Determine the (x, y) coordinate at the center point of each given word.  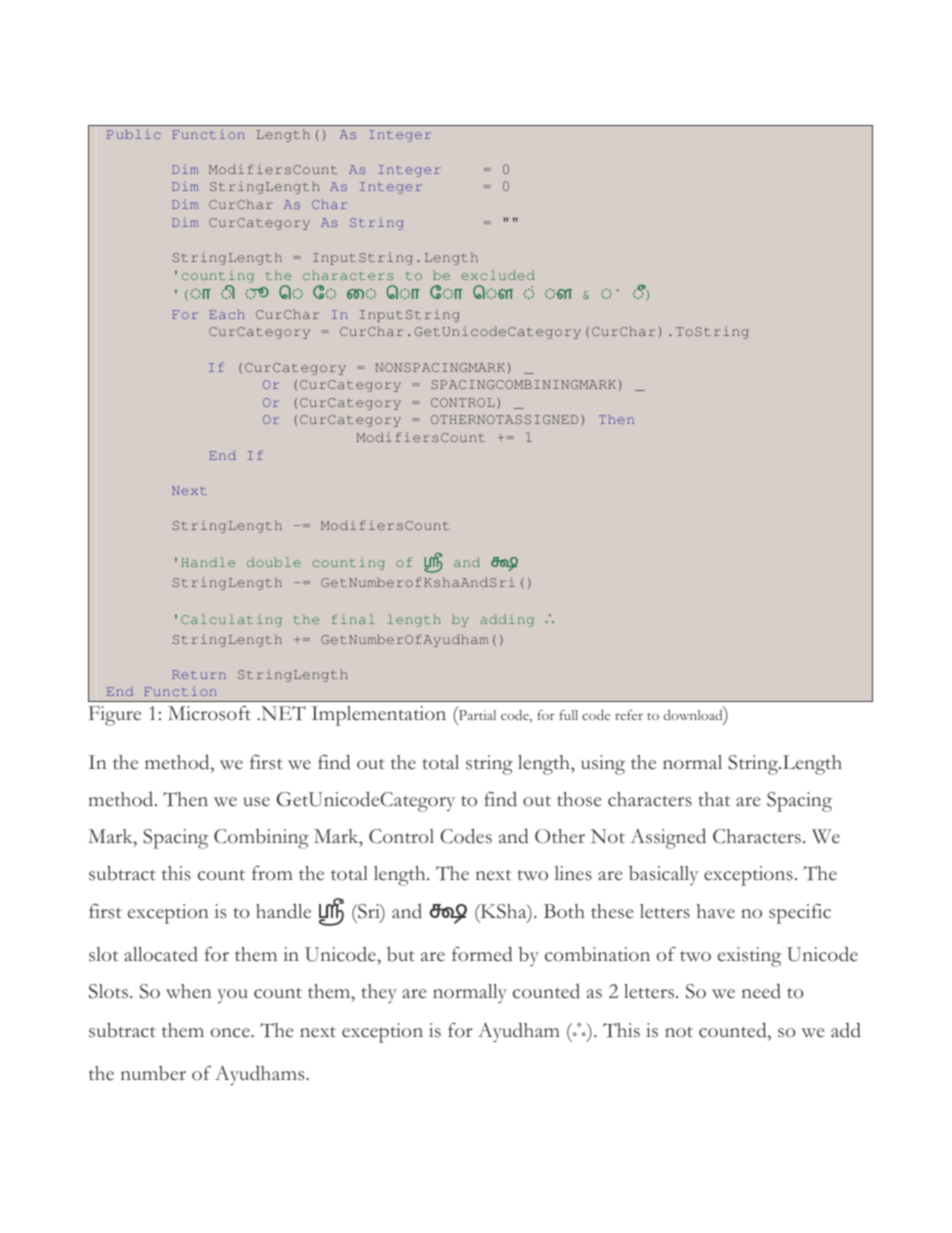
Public (134, 134)
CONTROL (463, 402)
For (185, 314)
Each (227, 314)
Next (189, 490)
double (274, 562)
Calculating (231, 620)
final (353, 619)
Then (616, 419)
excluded (498, 275)
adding (507, 620)
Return (199, 674)
